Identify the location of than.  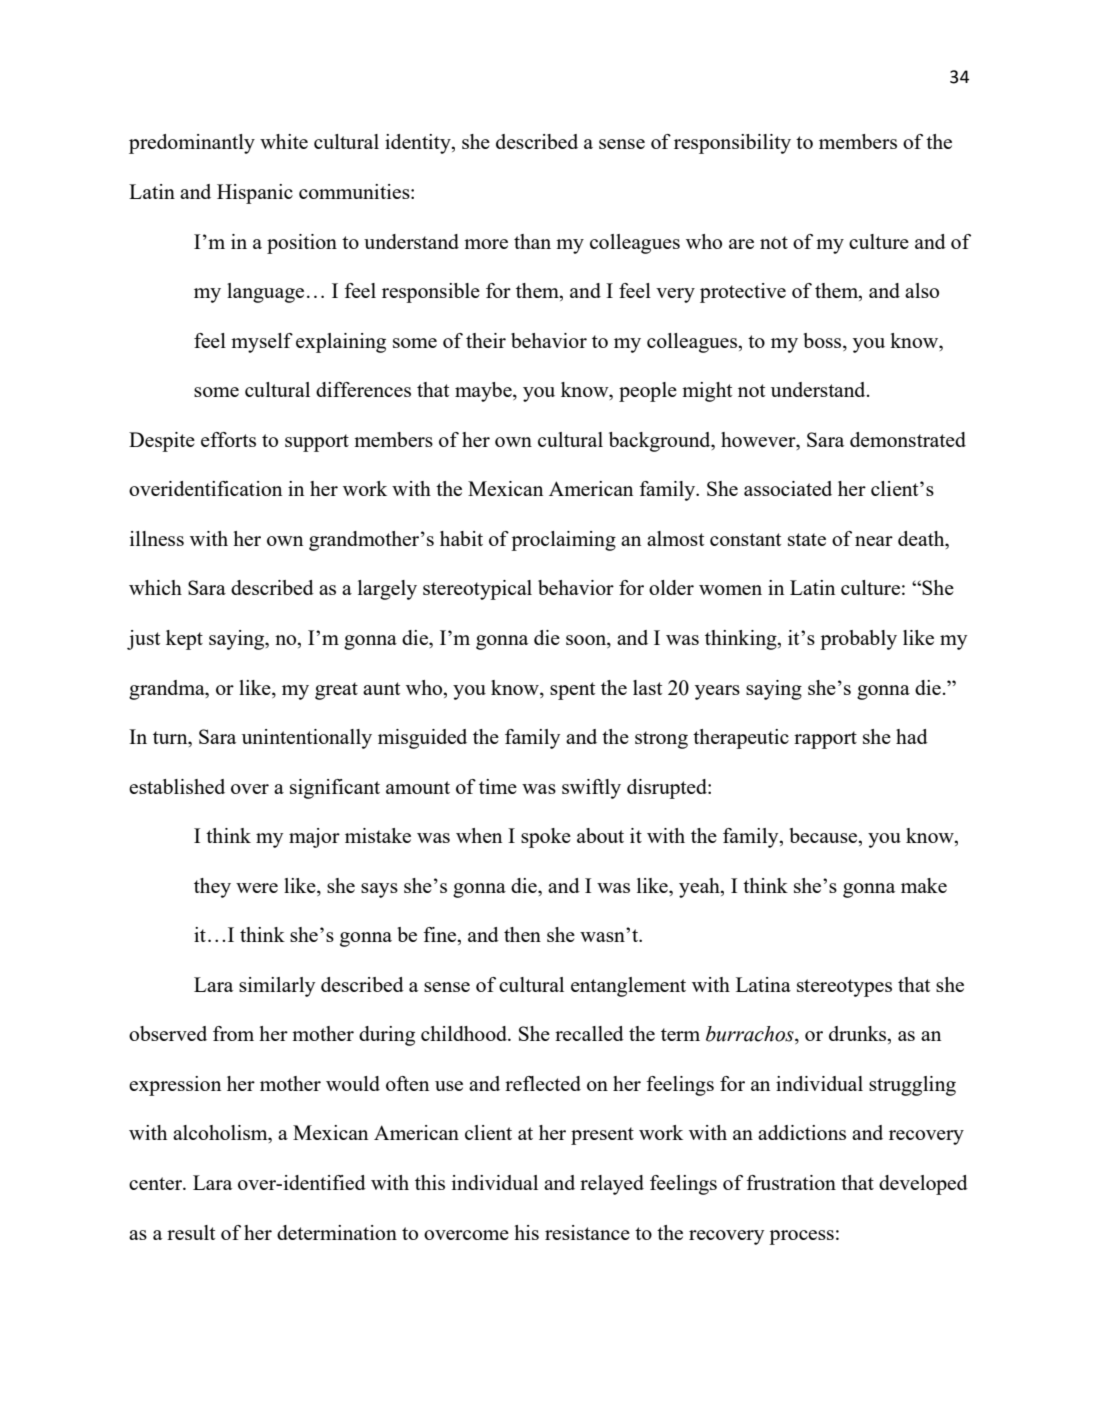
(532, 241).
